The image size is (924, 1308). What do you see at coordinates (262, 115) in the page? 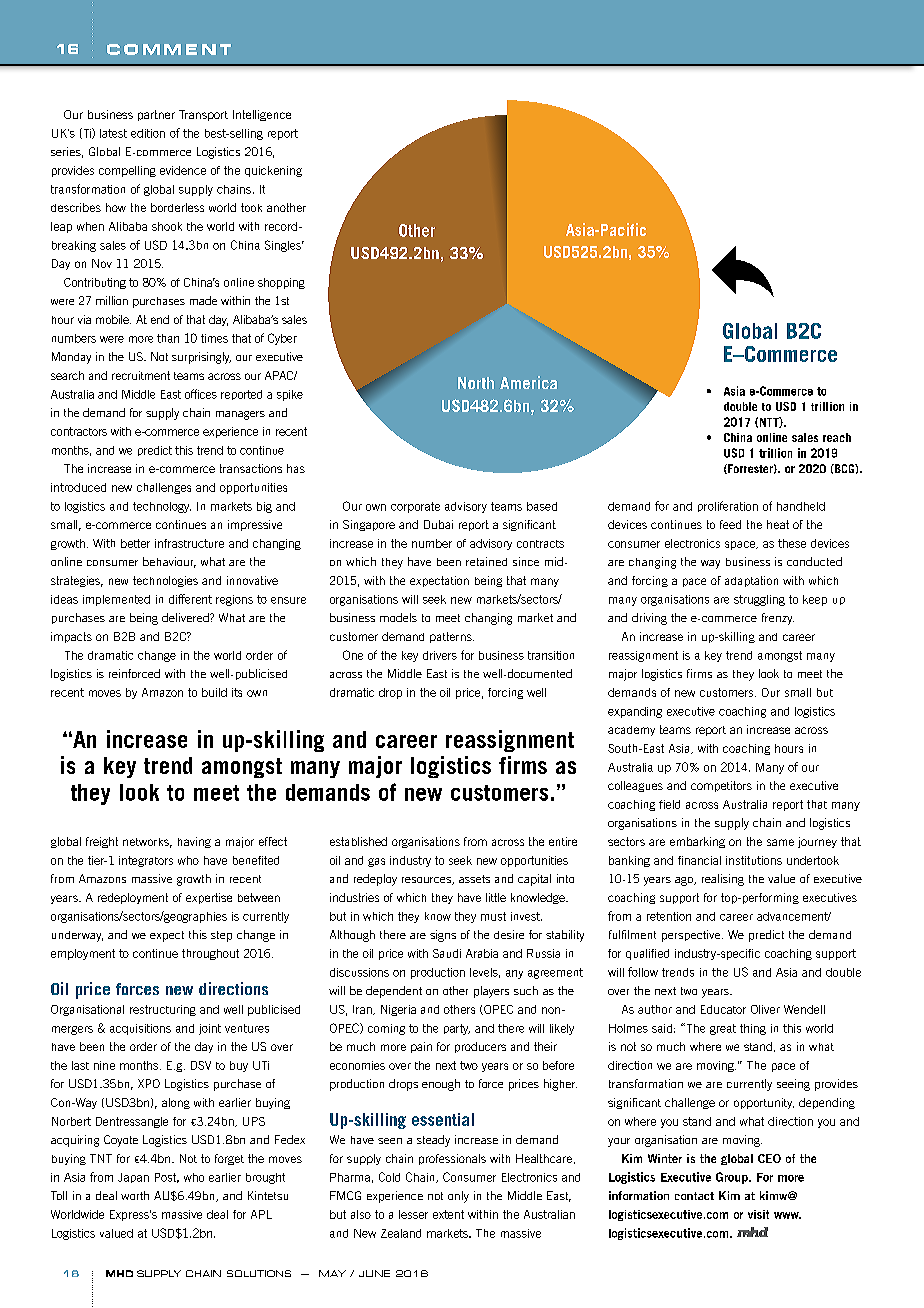
I see `Intelligence` at bounding box center [262, 115].
